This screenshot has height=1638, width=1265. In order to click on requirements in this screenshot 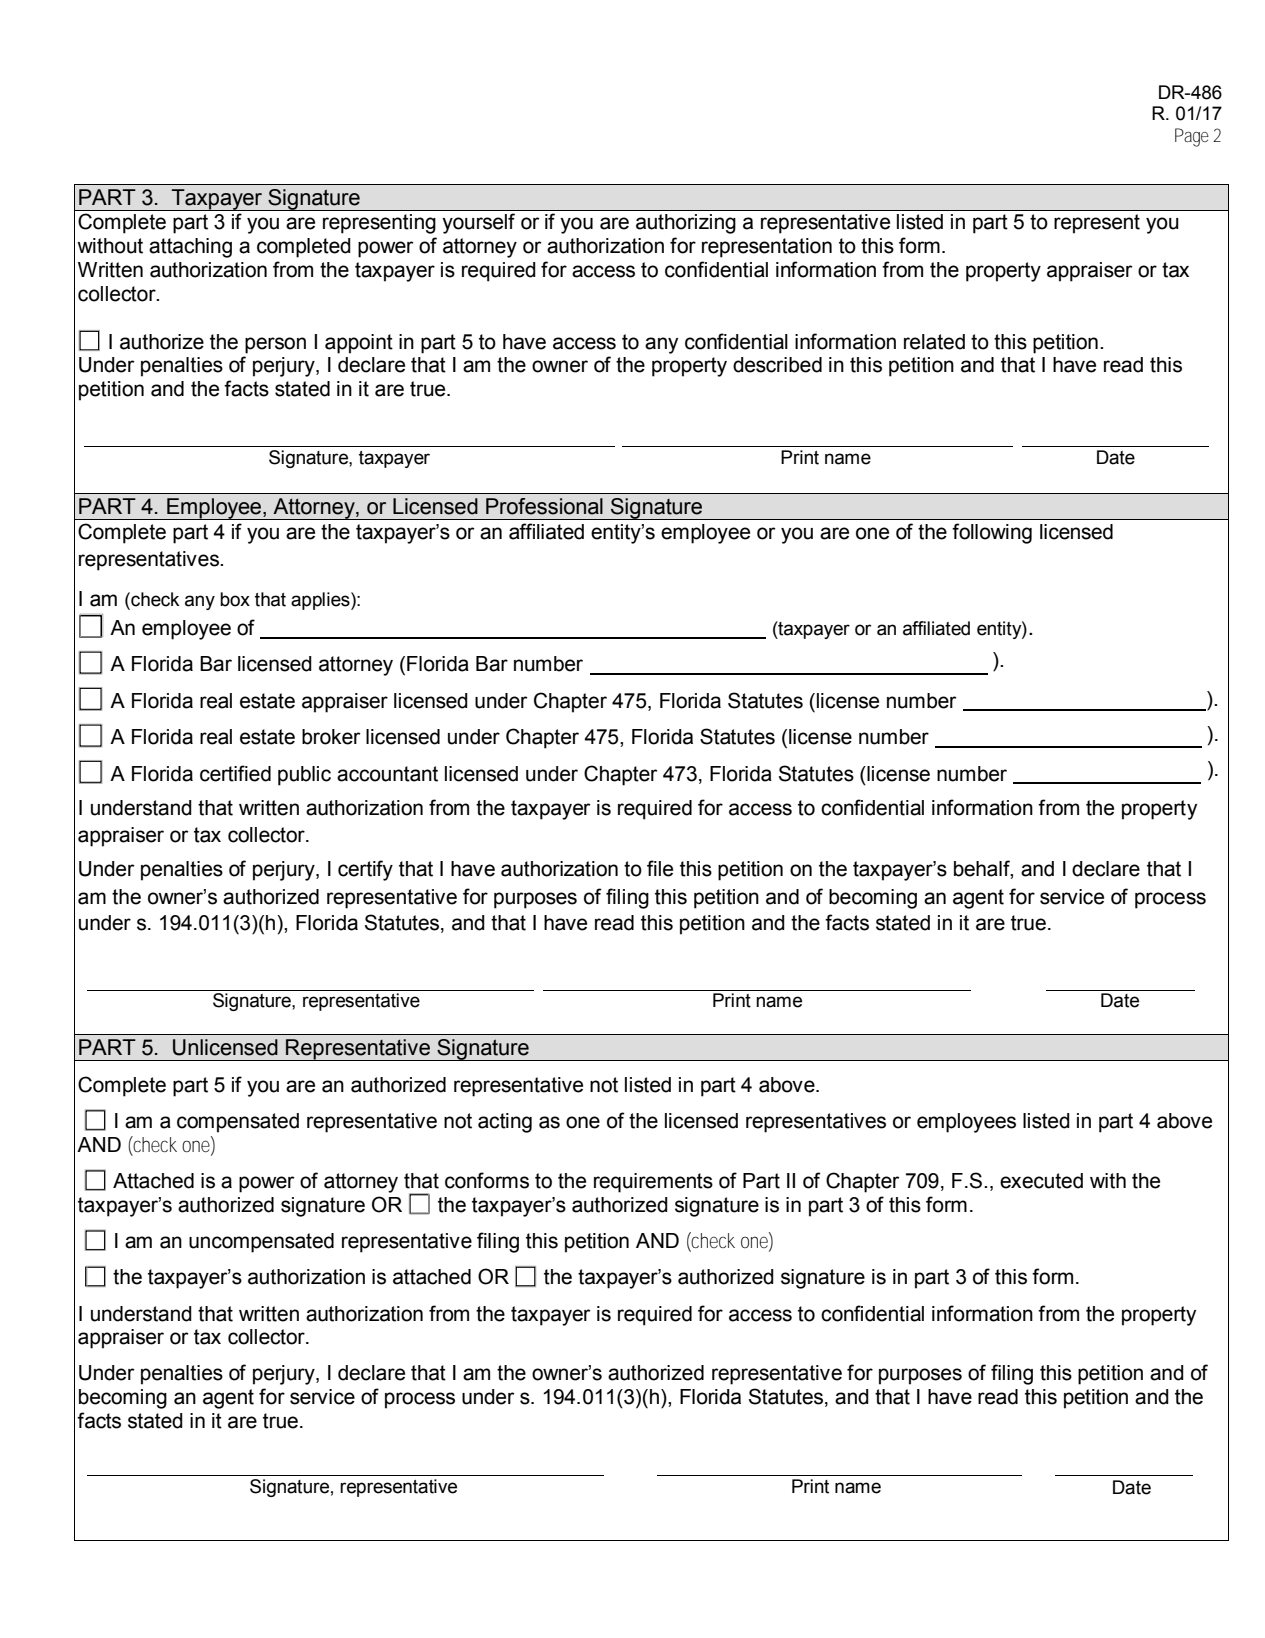, I will do `click(653, 1183)`.
